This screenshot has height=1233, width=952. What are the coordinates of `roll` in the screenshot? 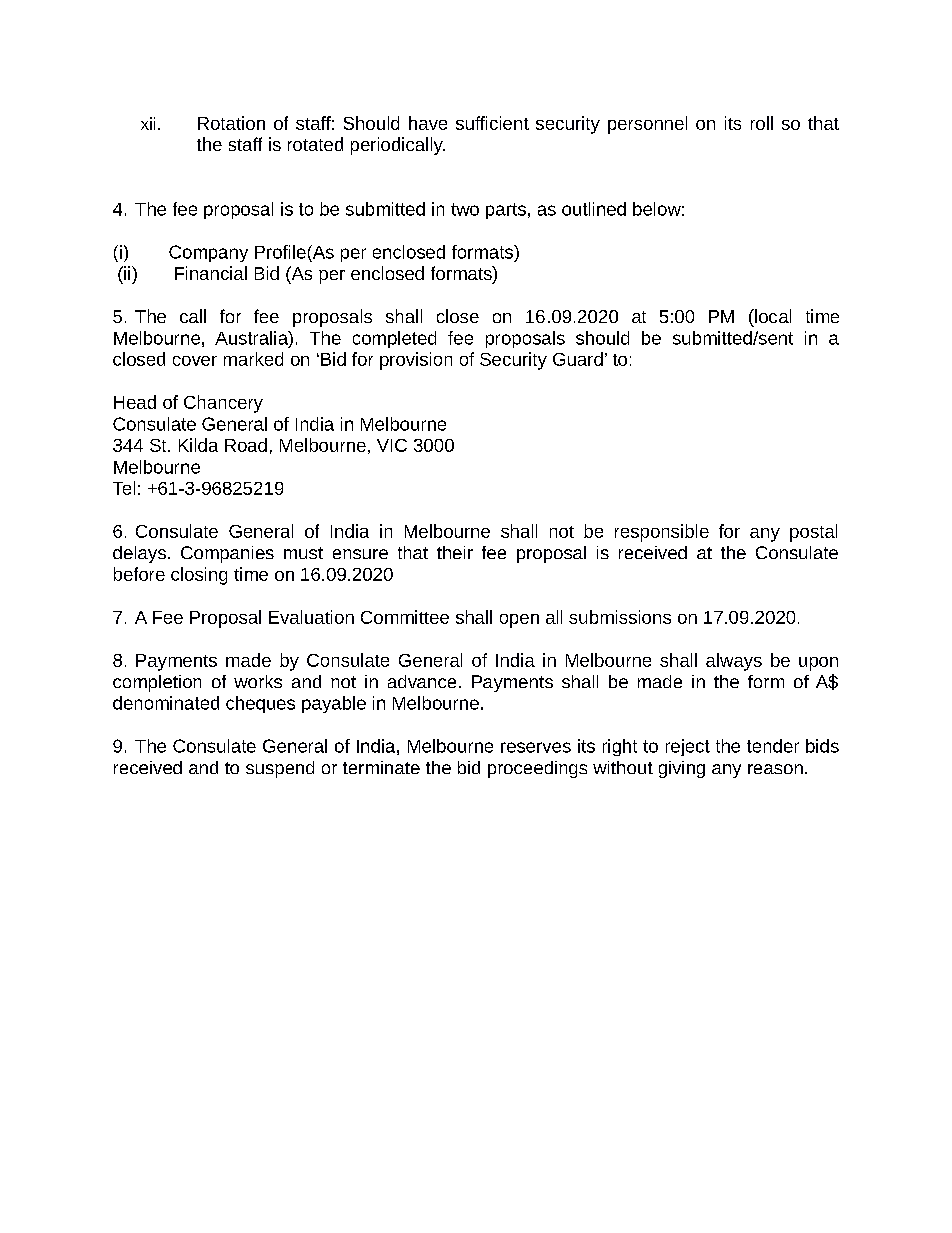 It's located at (762, 123).
